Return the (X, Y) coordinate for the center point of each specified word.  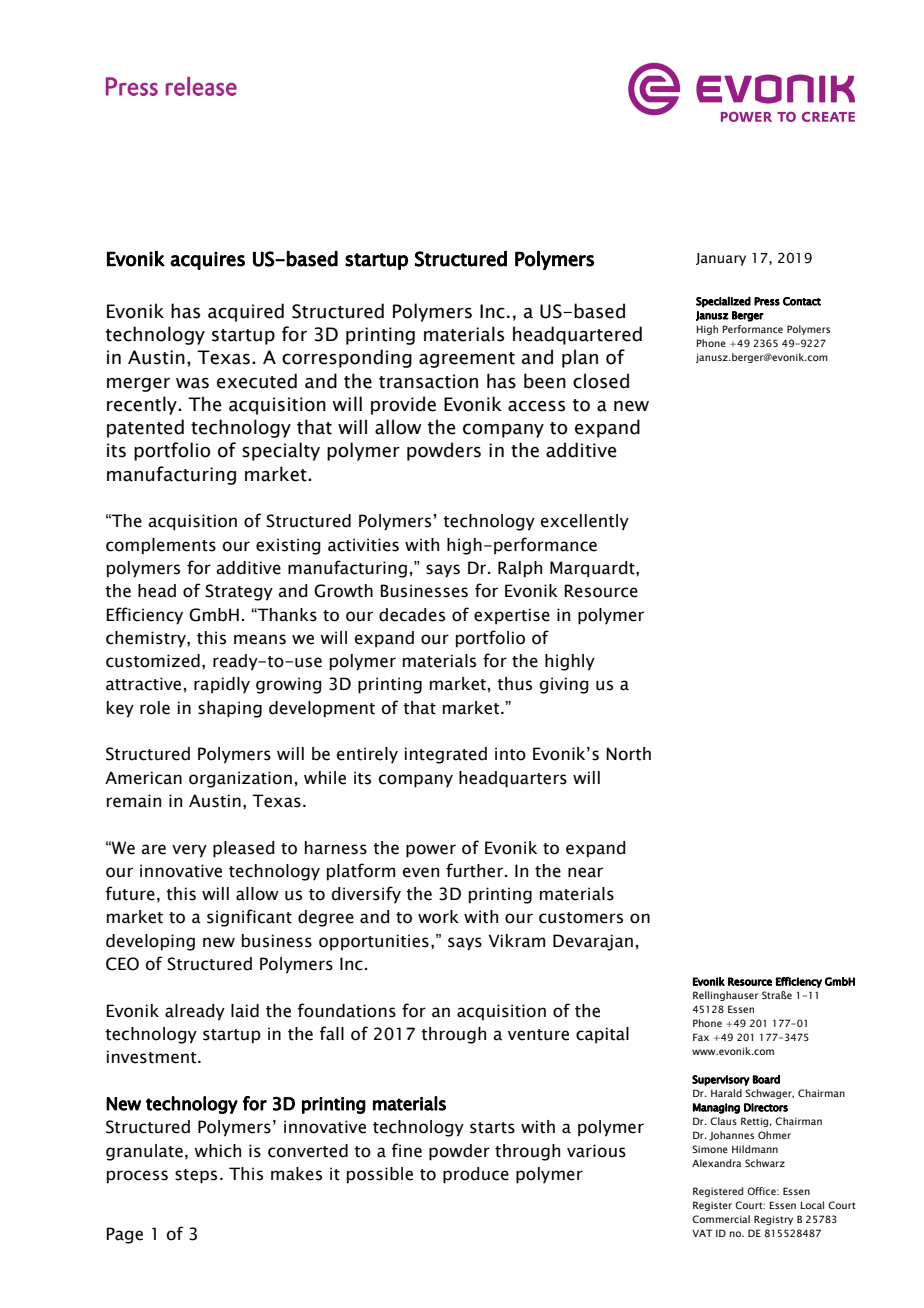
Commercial (721, 1219)
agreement (467, 360)
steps (196, 1176)
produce (476, 1175)
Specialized (723, 302)
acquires (207, 260)
